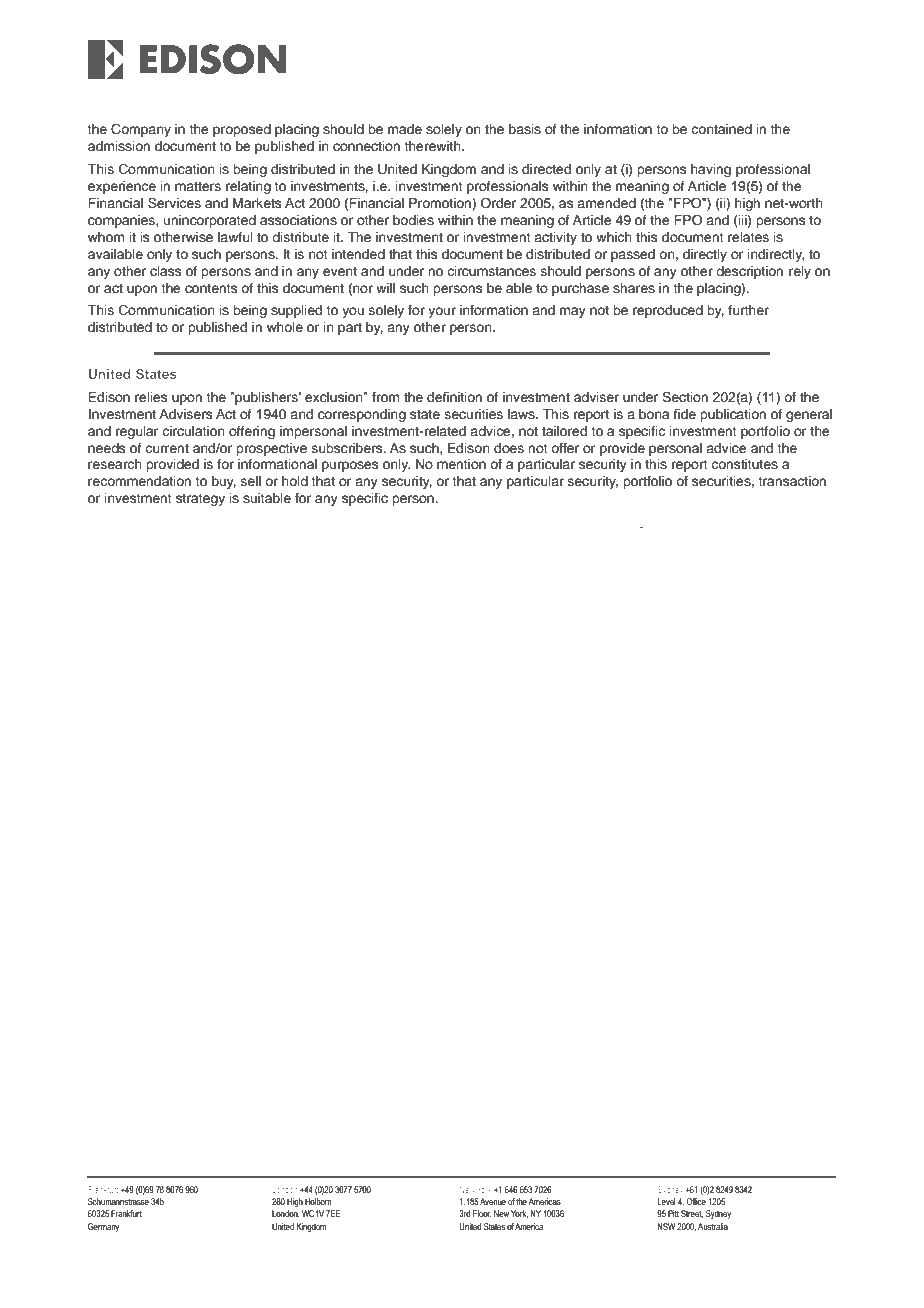 Image resolution: width=924 pixels, height=1308 pixels. Describe the element at coordinates (433, 146) in the image. I see `therewith` at that location.
